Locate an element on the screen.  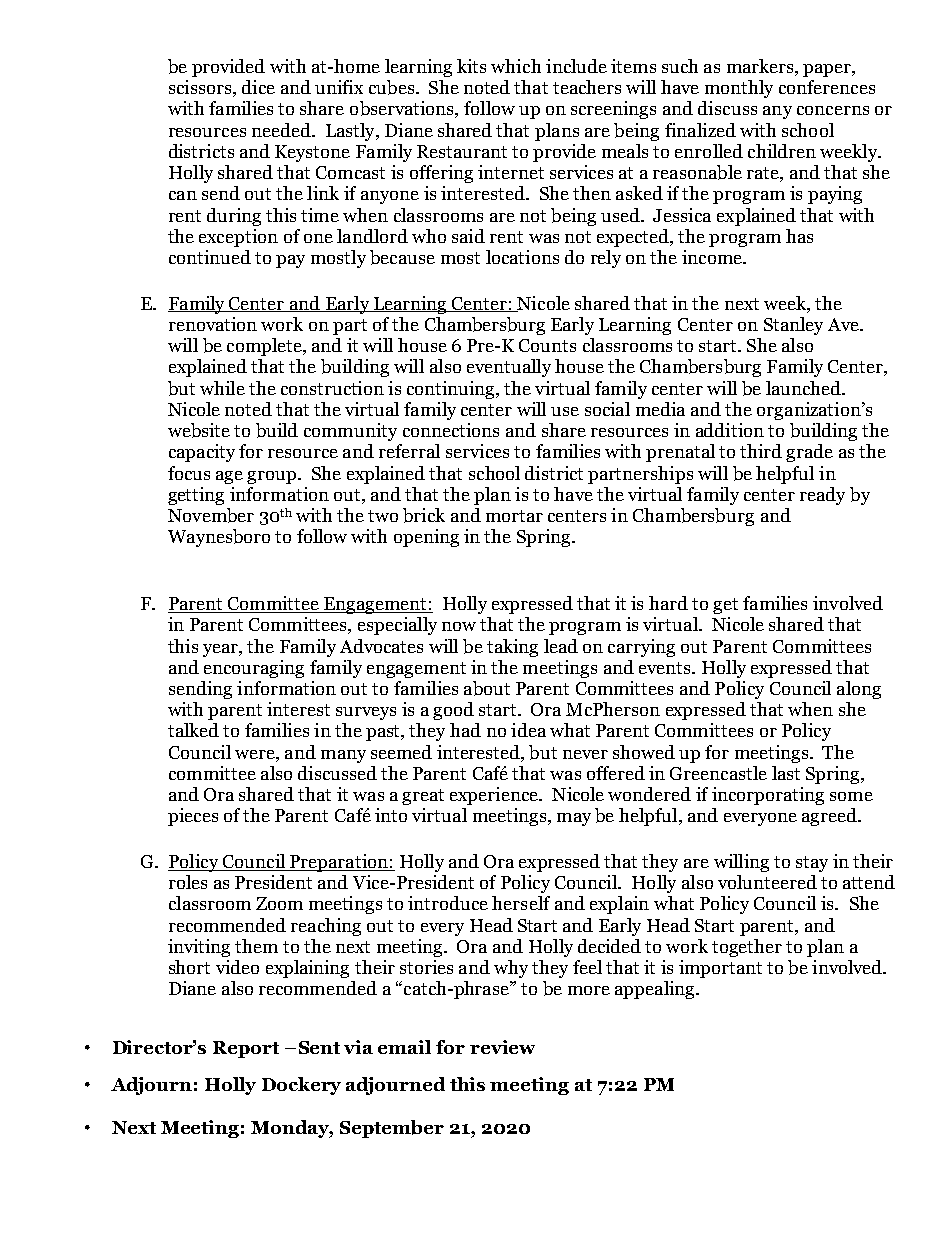
dice is located at coordinates (258, 87).
